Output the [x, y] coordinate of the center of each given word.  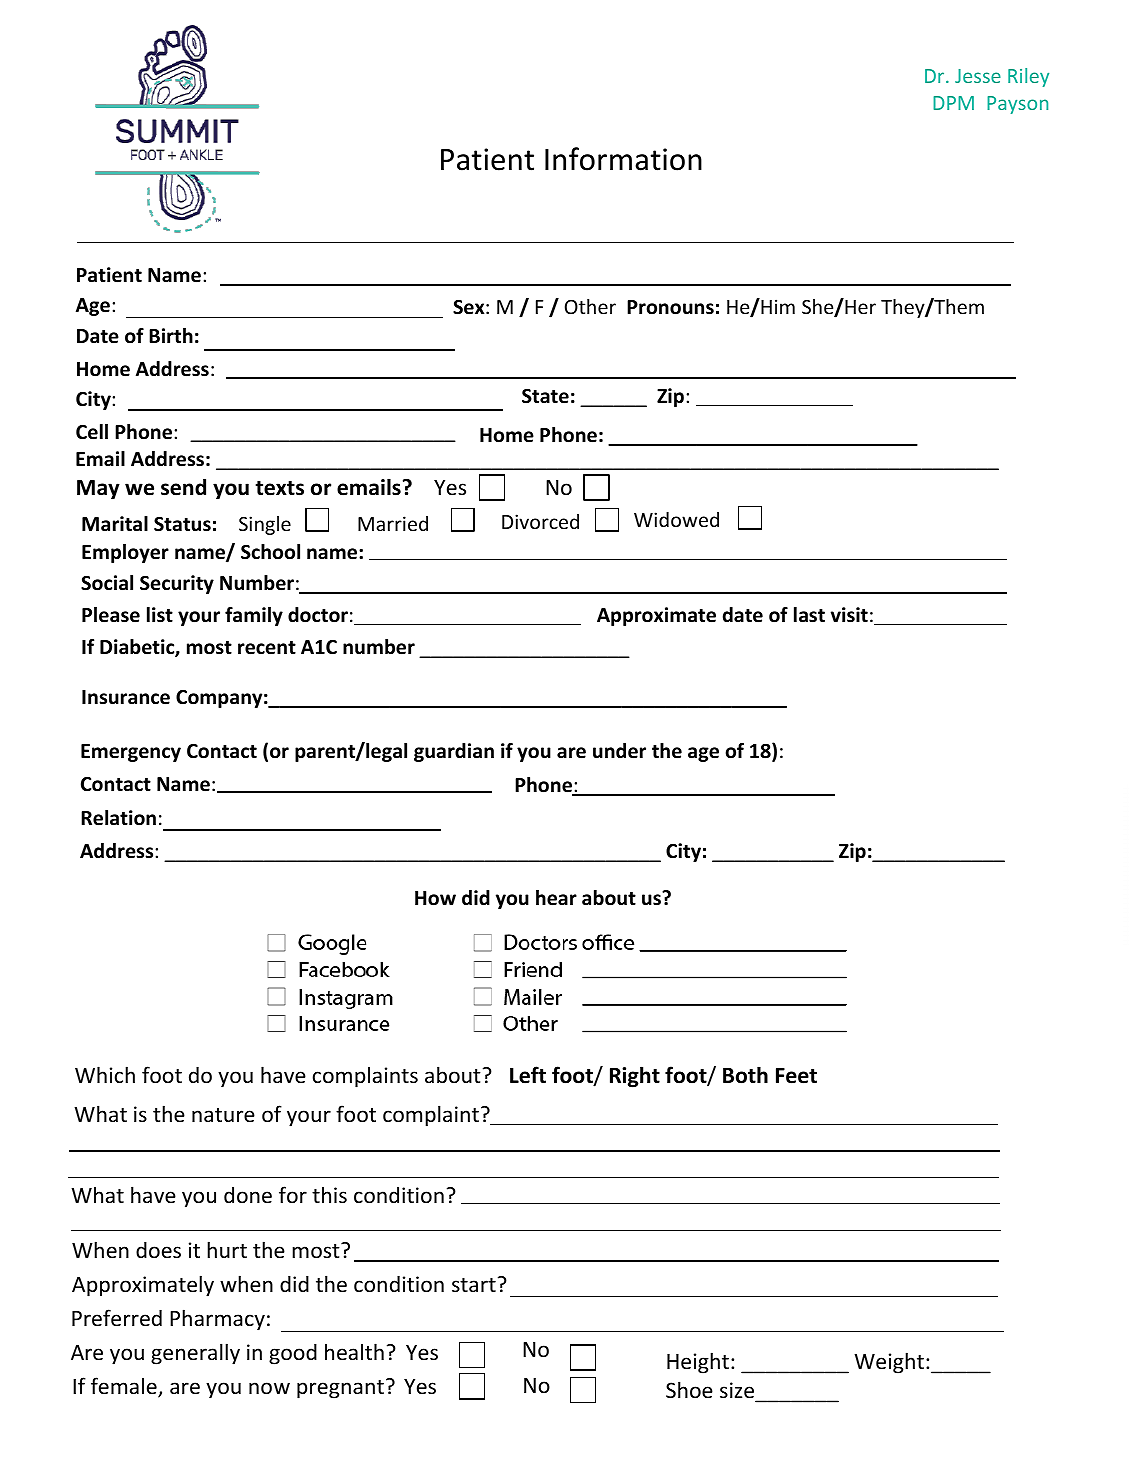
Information [623, 159]
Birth [171, 335]
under [619, 751]
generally [195, 1354]
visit [849, 615]
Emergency [131, 753]
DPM [953, 103]
